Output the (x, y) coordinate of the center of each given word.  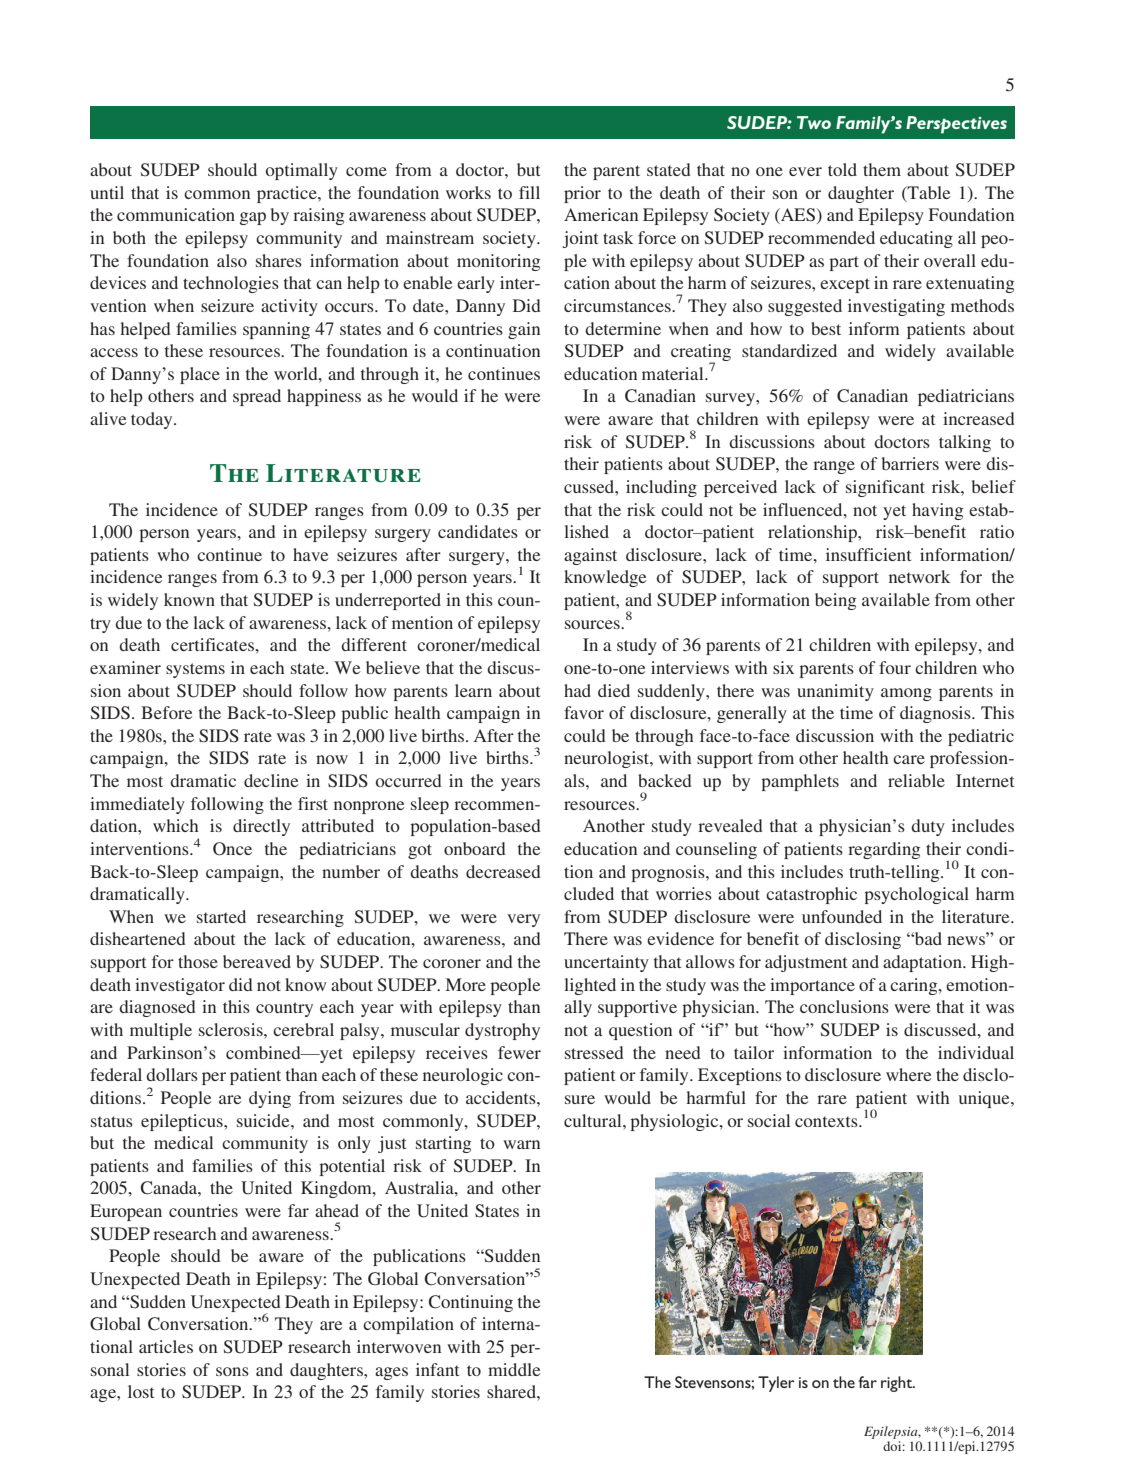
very (523, 920)
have (311, 554)
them (882, 169)
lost (141, 1391)
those (198, 961)
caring (915, 986)
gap (253, 218)
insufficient (868, 554)
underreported (388, 601)
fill (529, 192)
